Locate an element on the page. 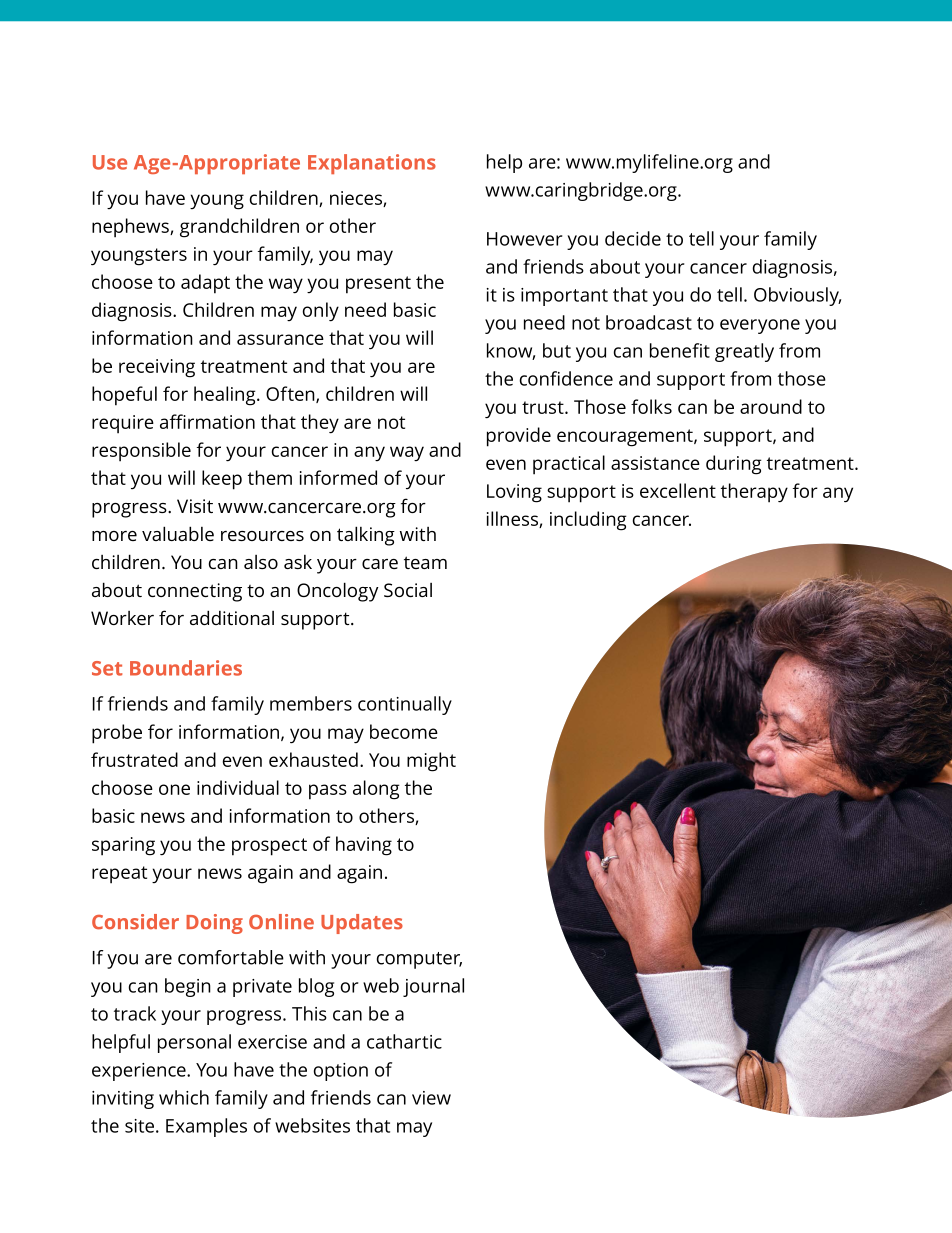 The image size is (952, 1233). might is located at coordinates (431, 762).
